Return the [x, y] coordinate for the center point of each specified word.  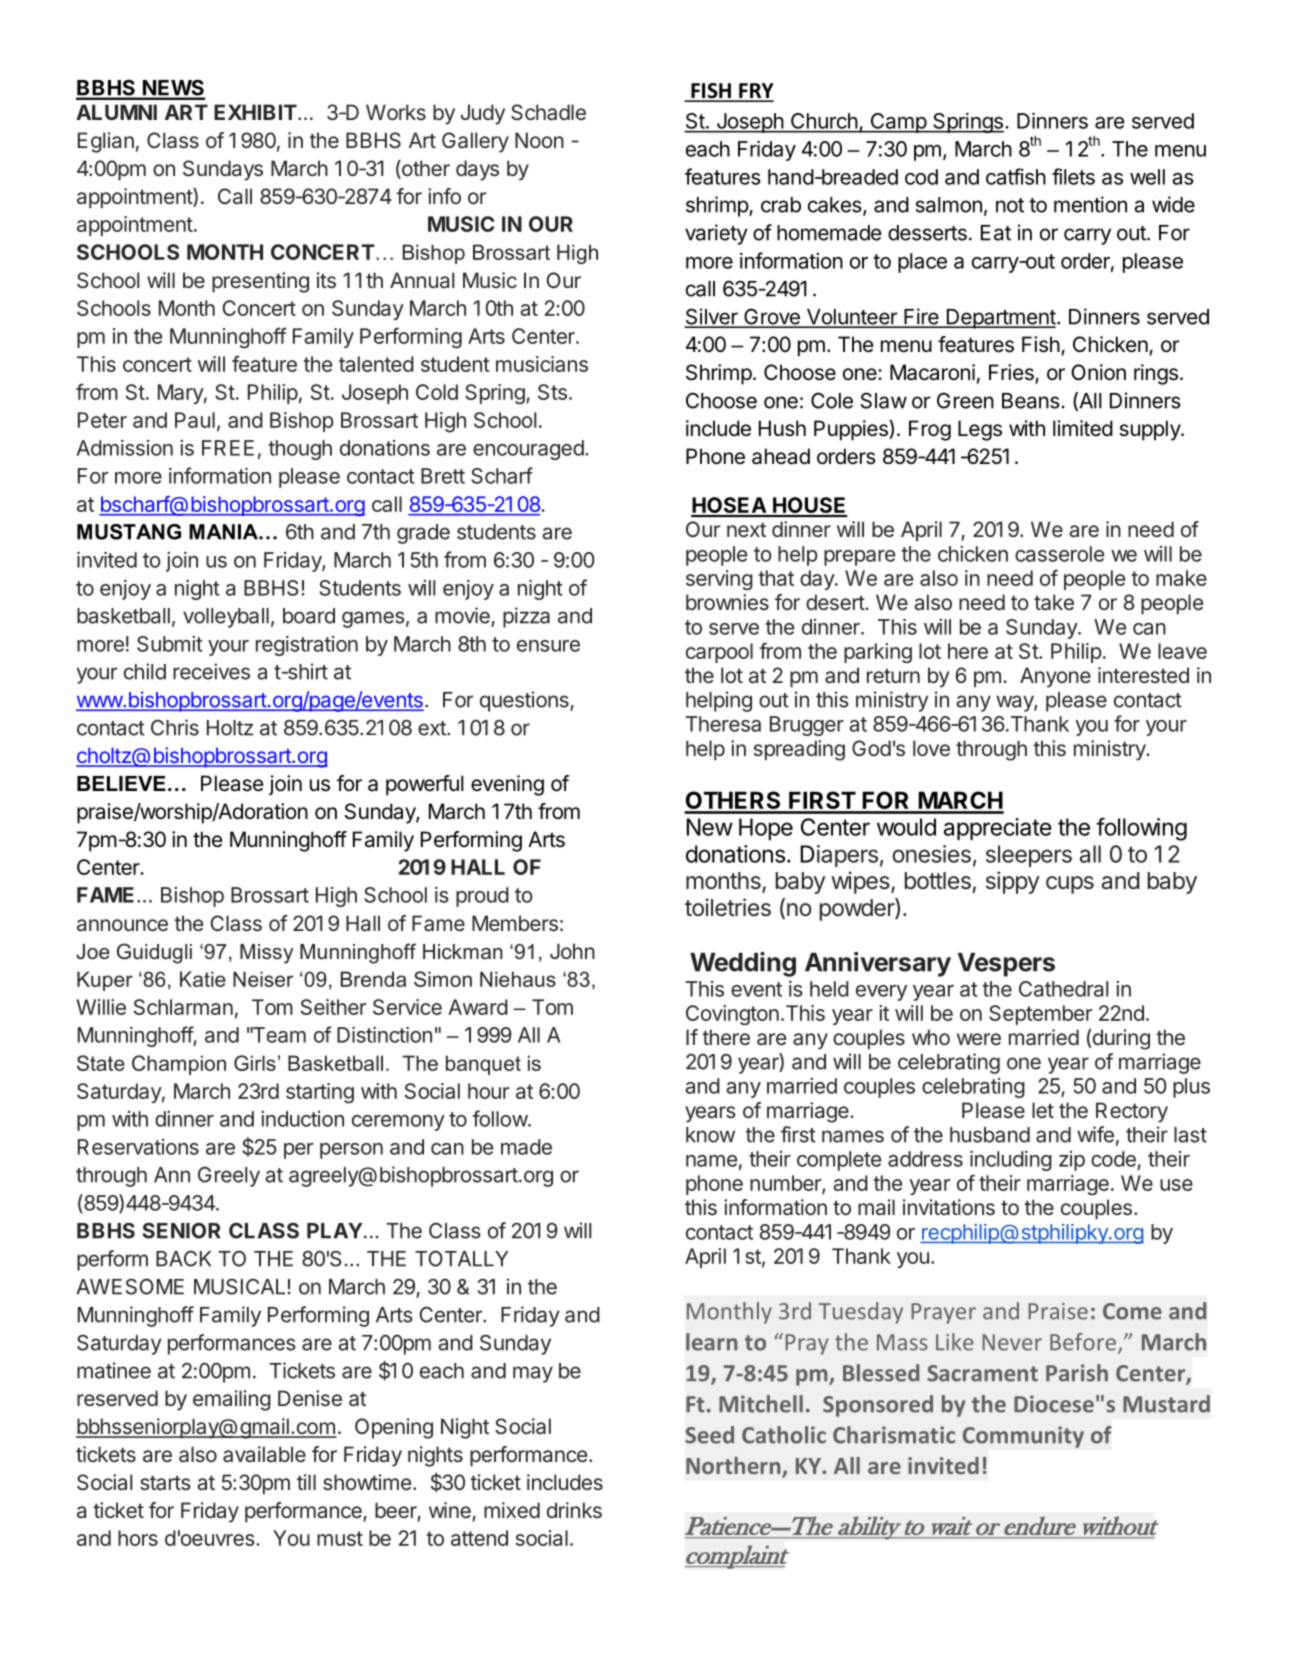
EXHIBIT [255, 112]
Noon [539, 140]
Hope [766, 829]
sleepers [1029, 856]
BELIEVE [121, 783]
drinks [574, 1510]
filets [1073, 176]
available [264, 1454]
